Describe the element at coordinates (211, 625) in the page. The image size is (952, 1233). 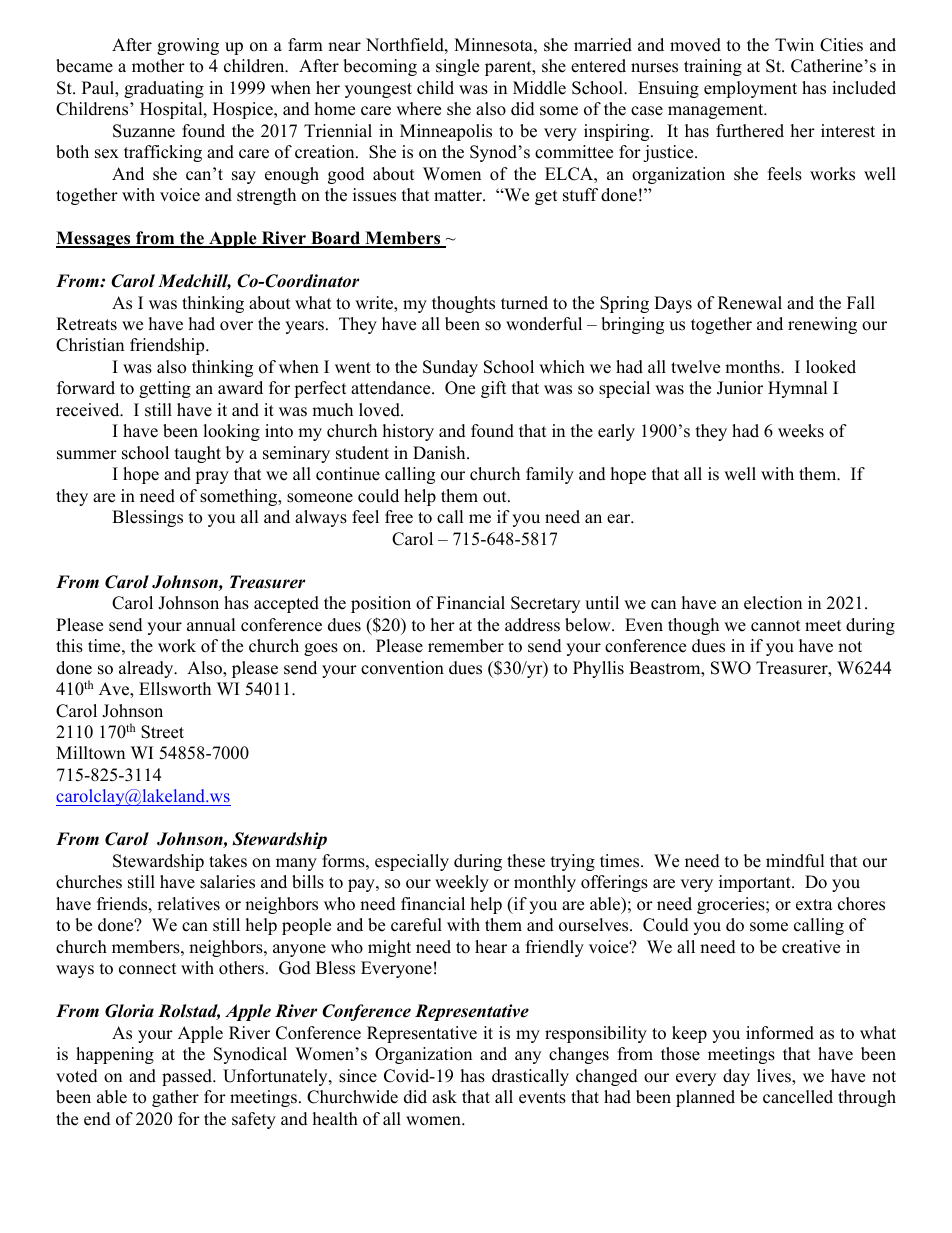
I see `annual` at that location.
